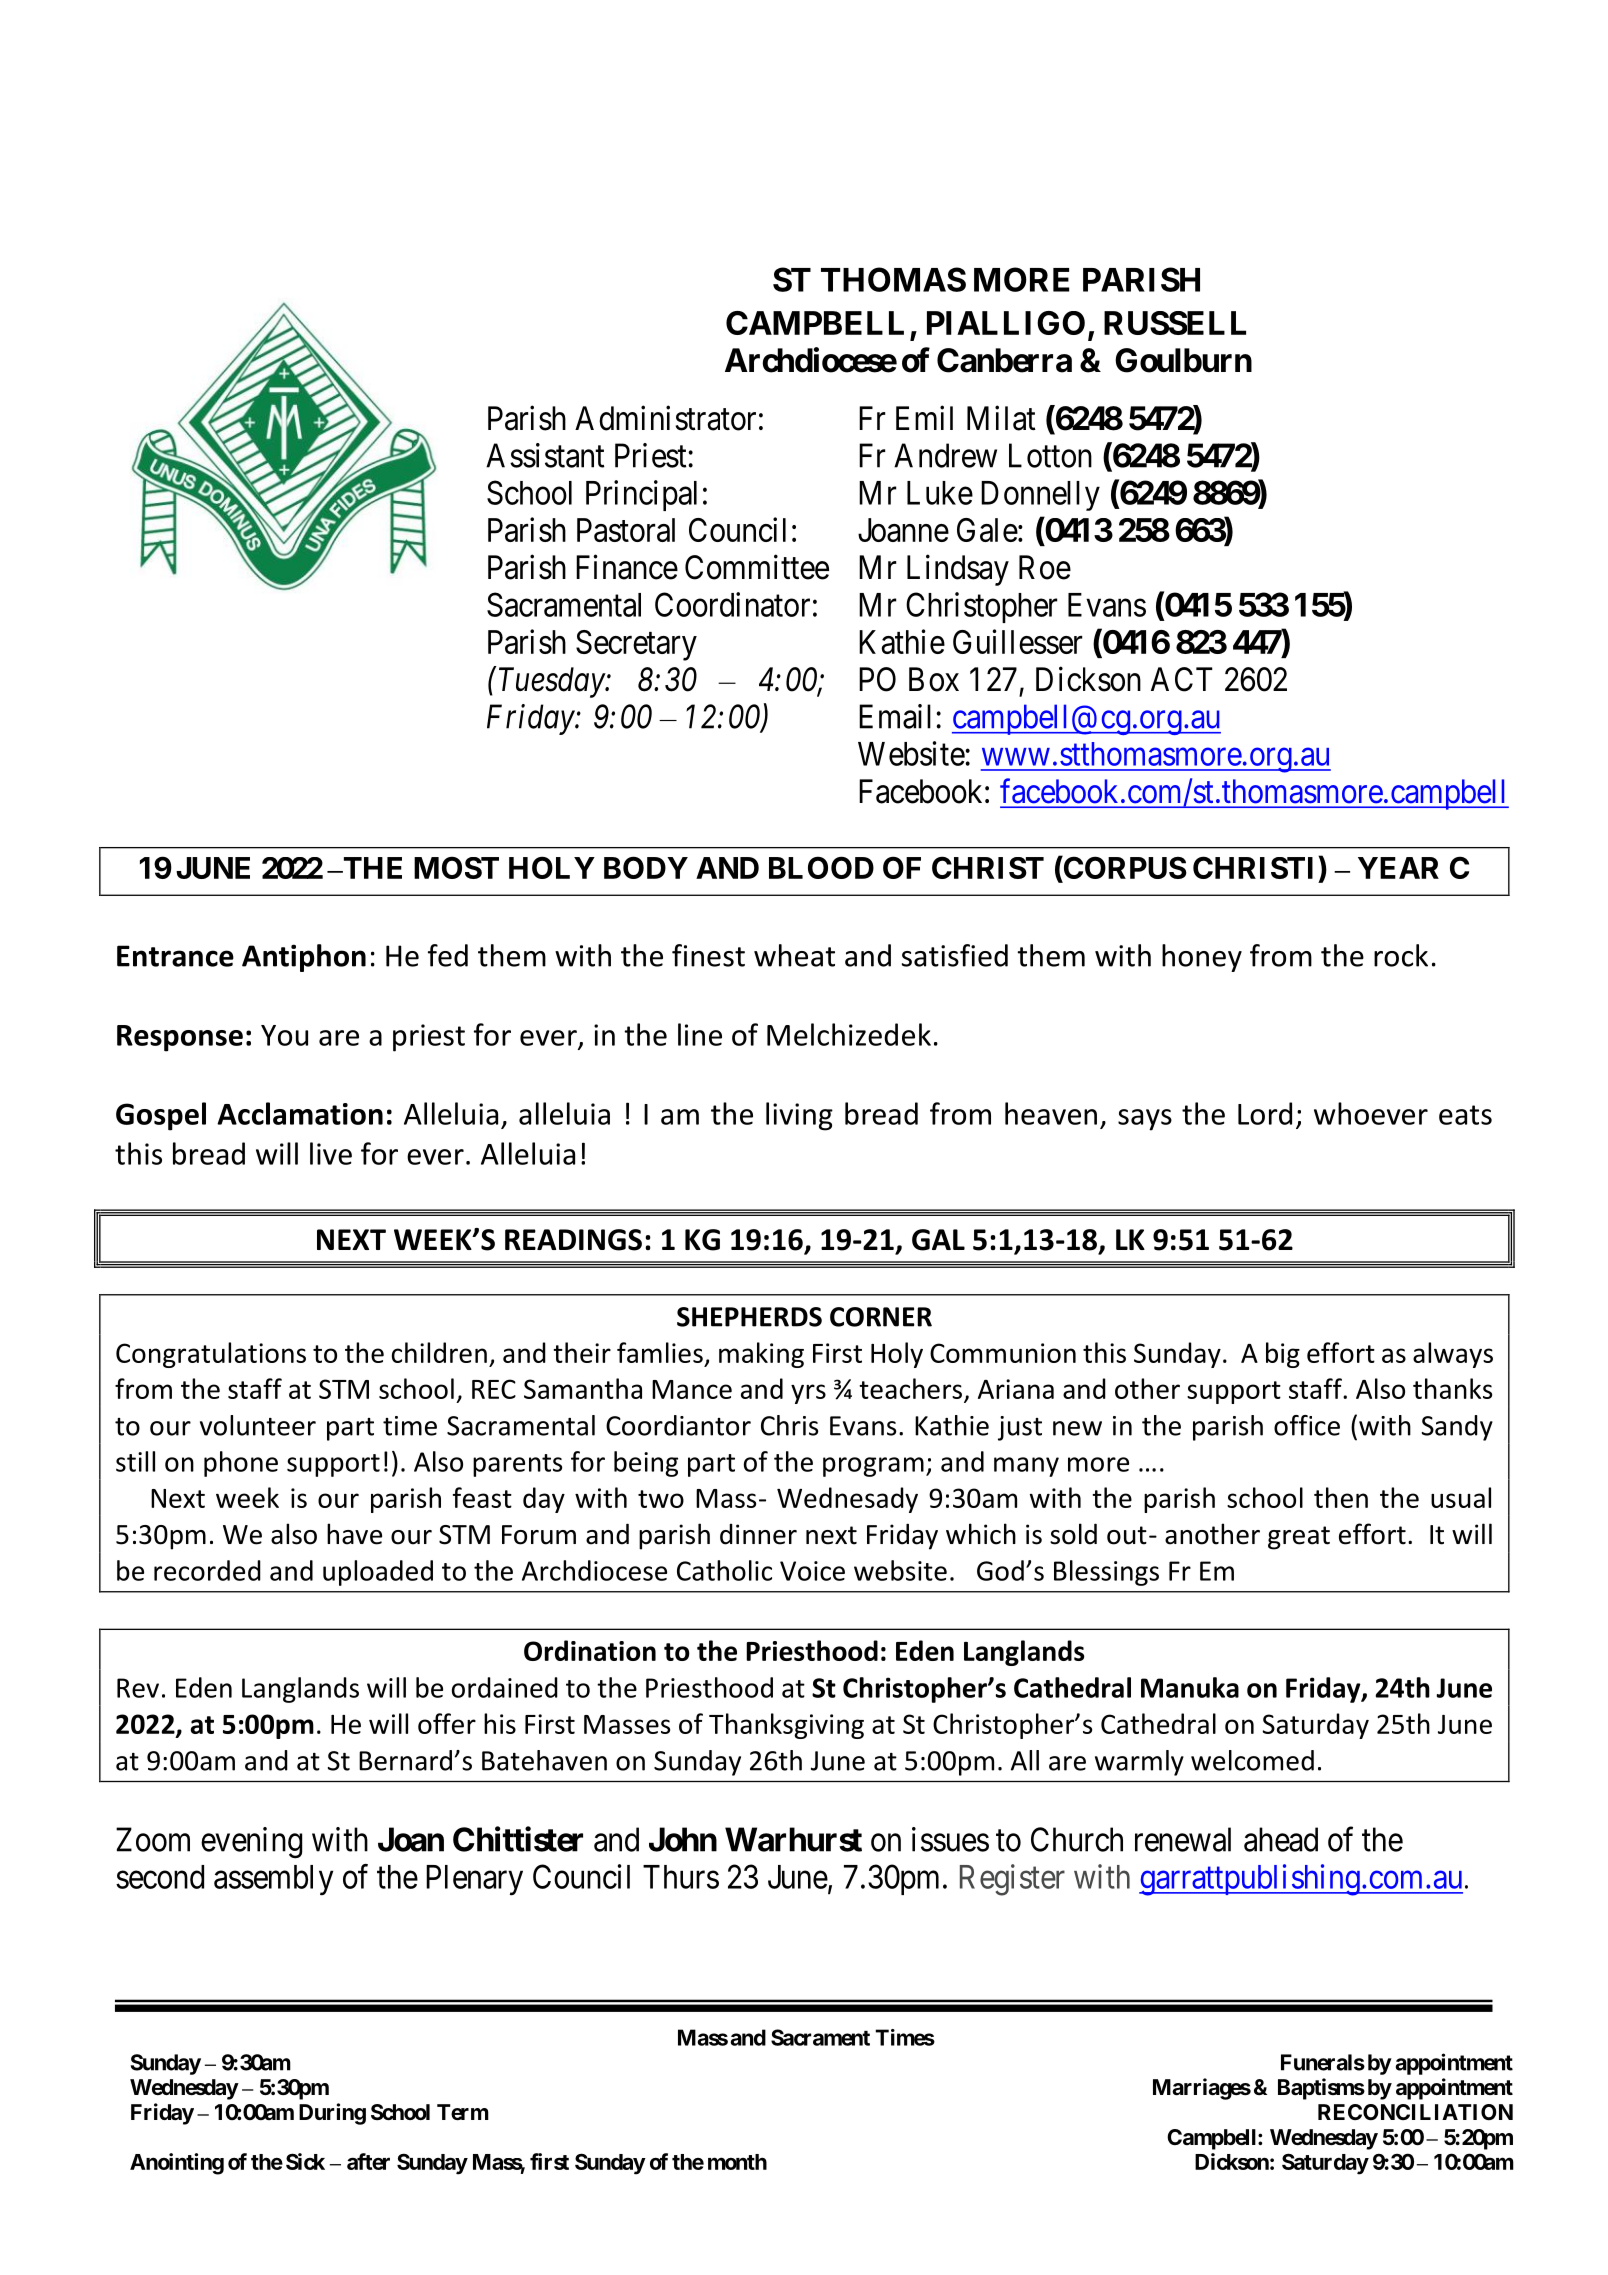  I want to click on RUSSELL, so click(1175, 323).
